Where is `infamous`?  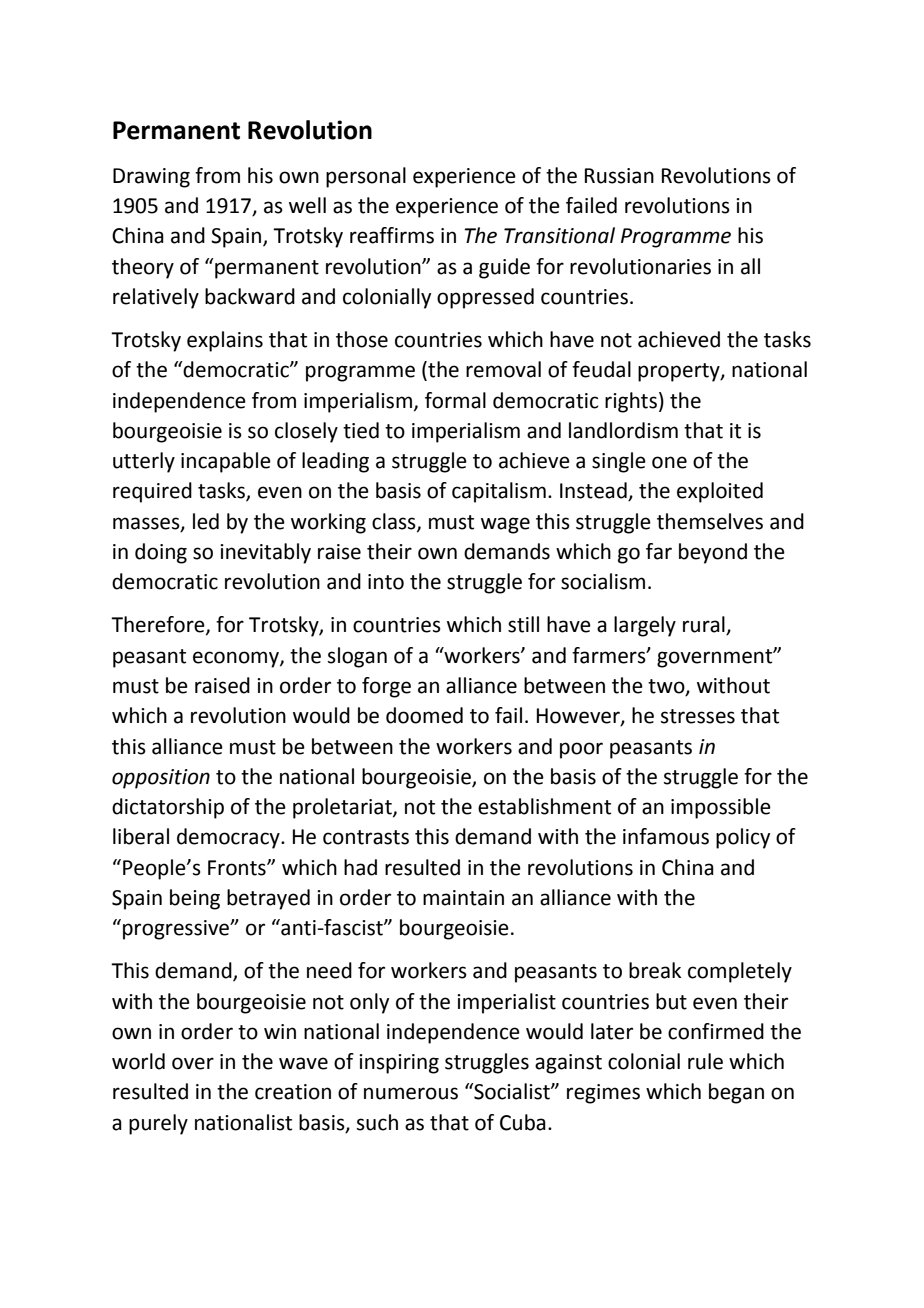
infamous is located at coordinates (666, 836).
